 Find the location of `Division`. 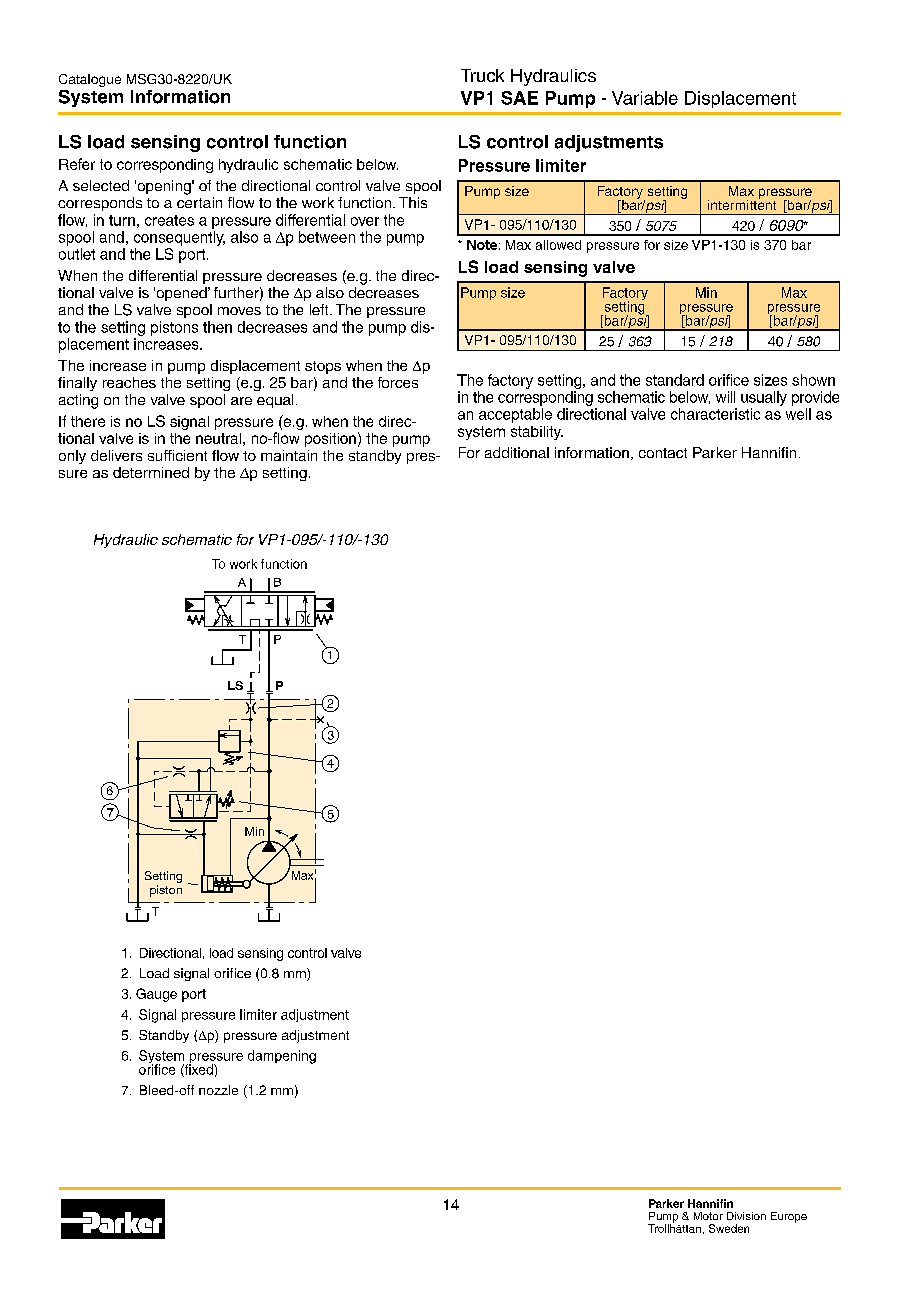

Division is located at coordinates (746, 1216).
